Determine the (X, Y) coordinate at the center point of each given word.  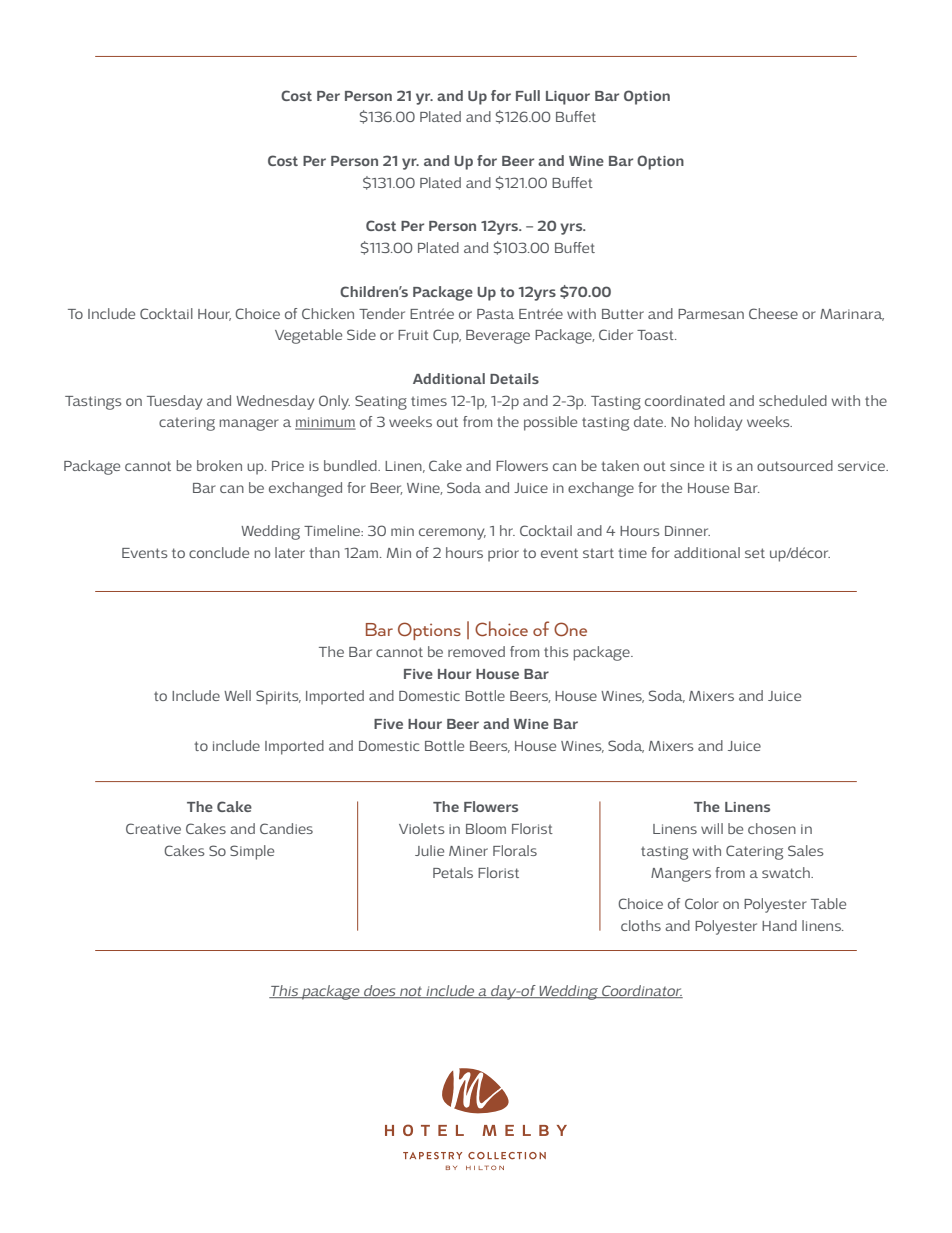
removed (476, 651)
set (755, 553)
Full (528, 95)
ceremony (452, 534)
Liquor (568, 98)
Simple (252, 852)
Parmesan (711, 314)
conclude (219, 552)
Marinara (852, 315)
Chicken (328, 313)
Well (237, 695)
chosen (772, 828)
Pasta (495, 314)
